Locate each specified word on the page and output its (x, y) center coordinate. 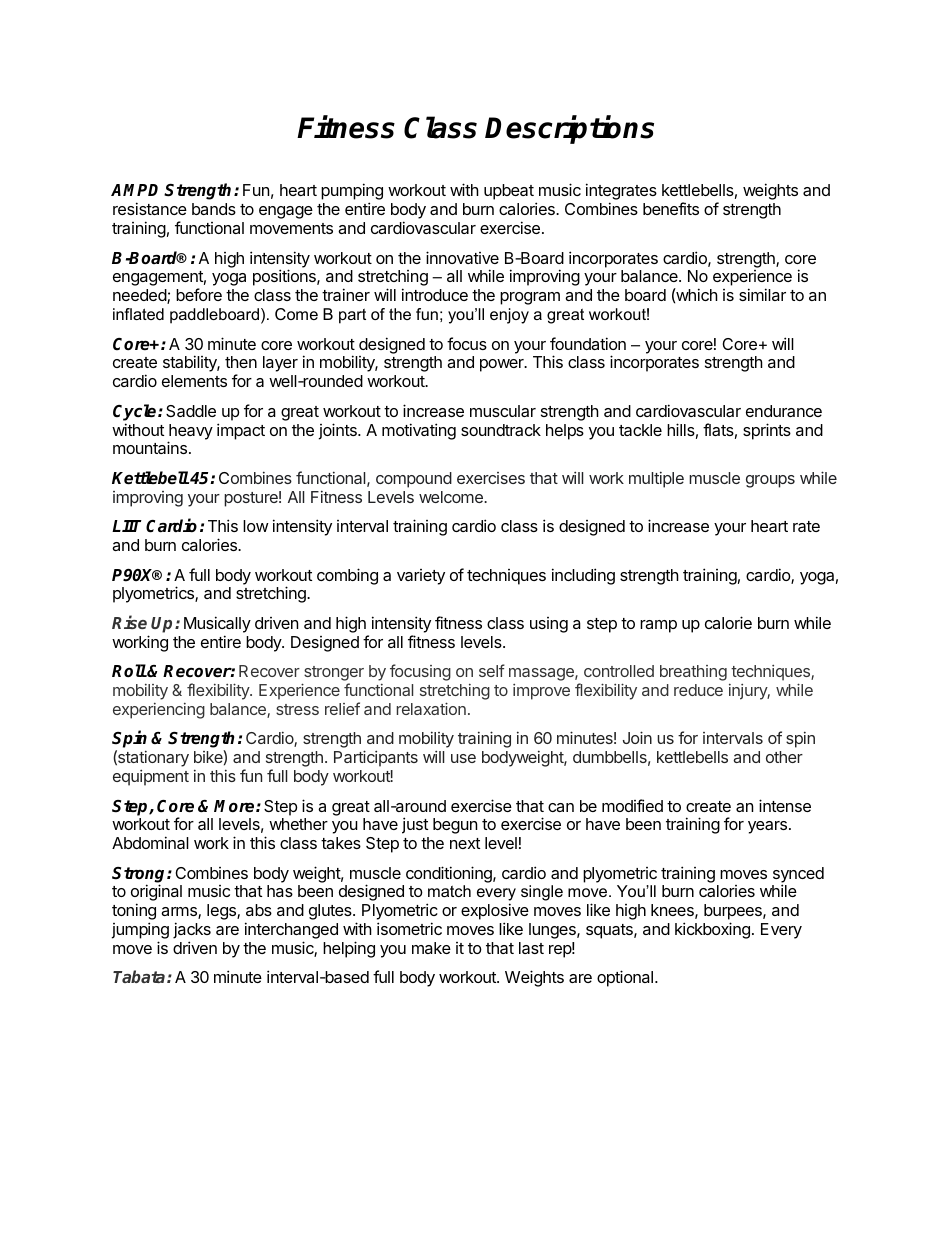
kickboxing (712, 930)
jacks (192, 930)
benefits (671, 208)
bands (214, 209)
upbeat (509, 192)
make (431, 948)
